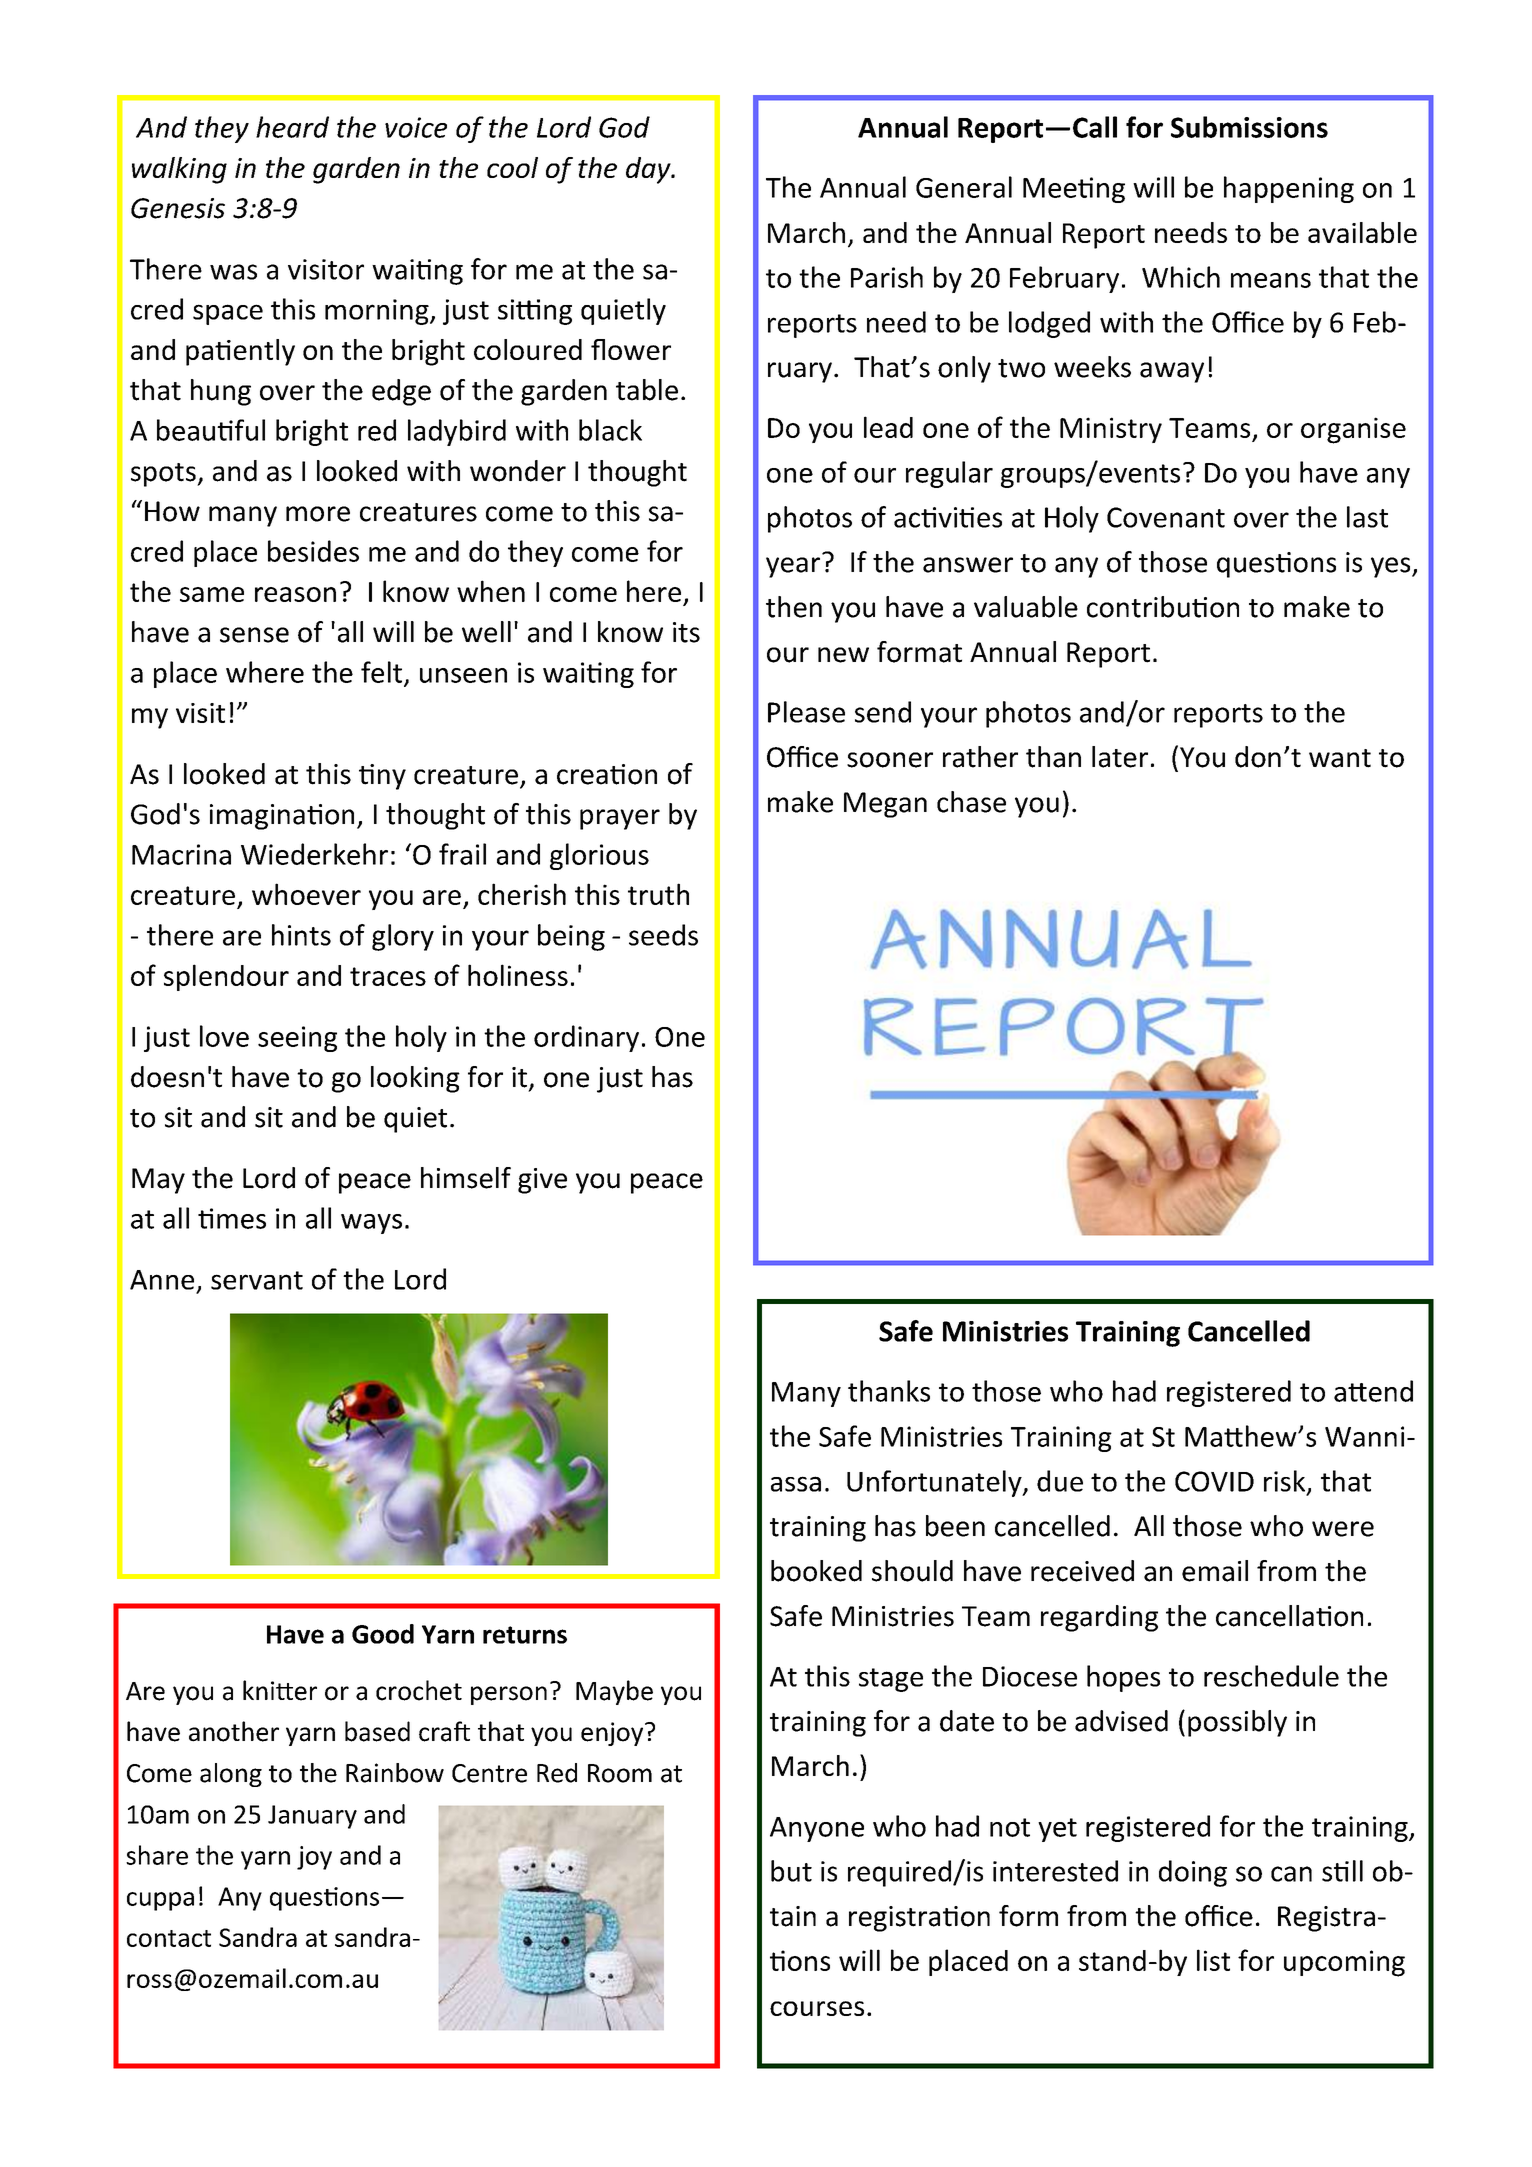 This image has height=2167, width=1532. What do you see at coordinates (649, 170) in the image?
I see `day` at bounding box center [649, 170].
